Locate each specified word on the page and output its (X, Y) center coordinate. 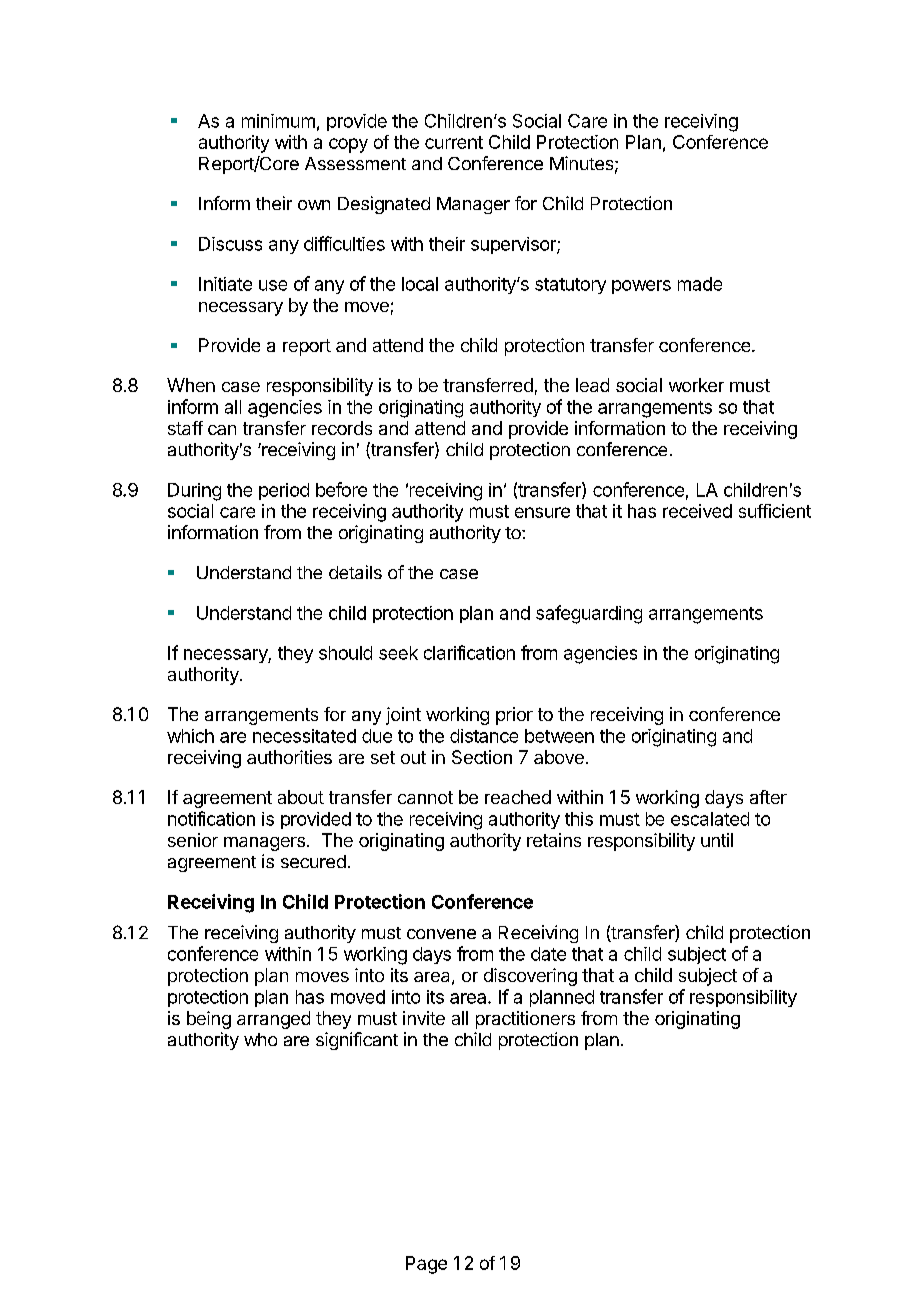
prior (514, 716)
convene (441, 934)
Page (426, 1265)
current (454, 142)
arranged (273, 1020)
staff (185, 428)
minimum (278, 121)
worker (696, 385)
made (700, 284)
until (717, 840)
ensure (542, 512)
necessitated (304, 736)
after (768, 797)
